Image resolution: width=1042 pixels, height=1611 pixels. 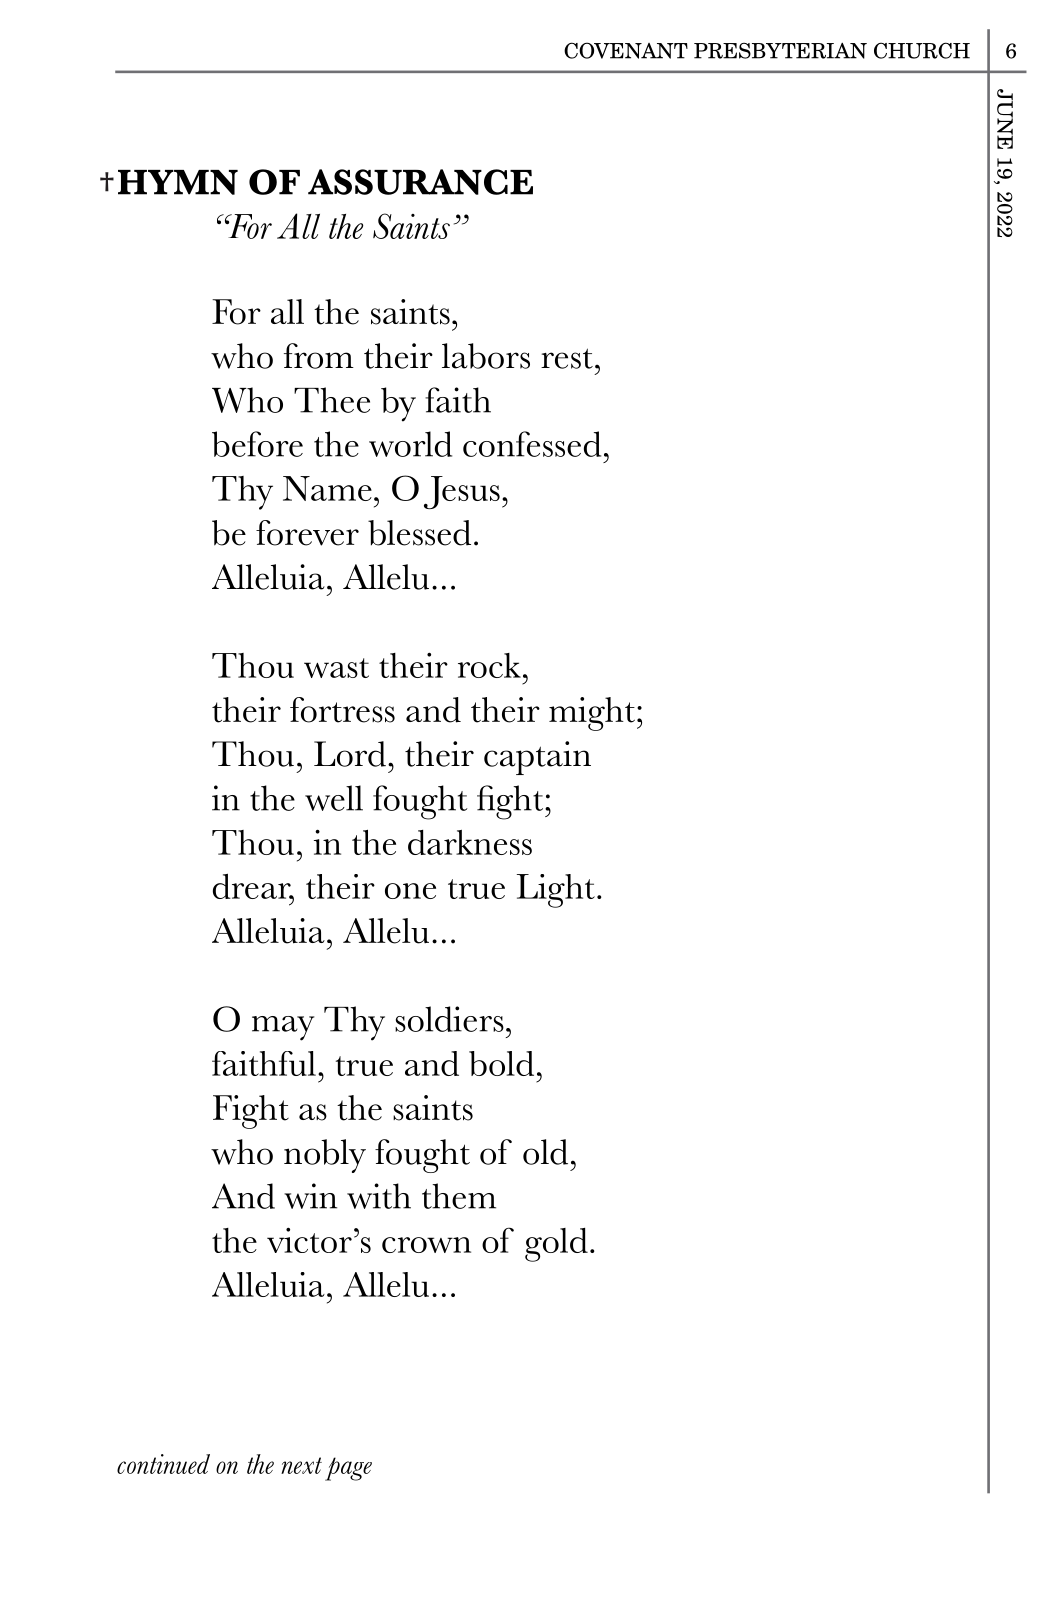 I want to click on PRESBYTERIAN, so click(x=780, y=51).
